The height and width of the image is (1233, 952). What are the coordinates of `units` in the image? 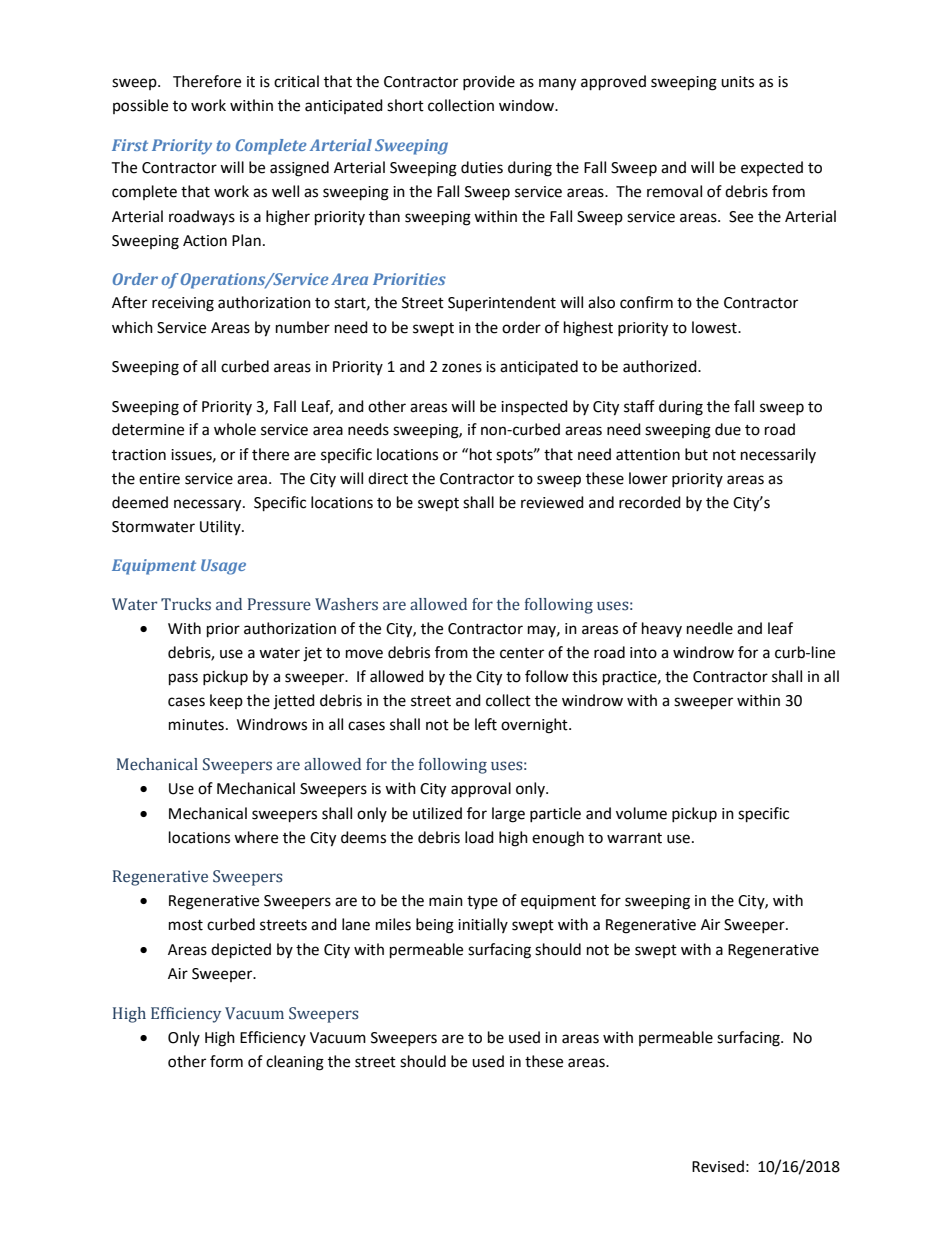 It's located at (737, 82).
